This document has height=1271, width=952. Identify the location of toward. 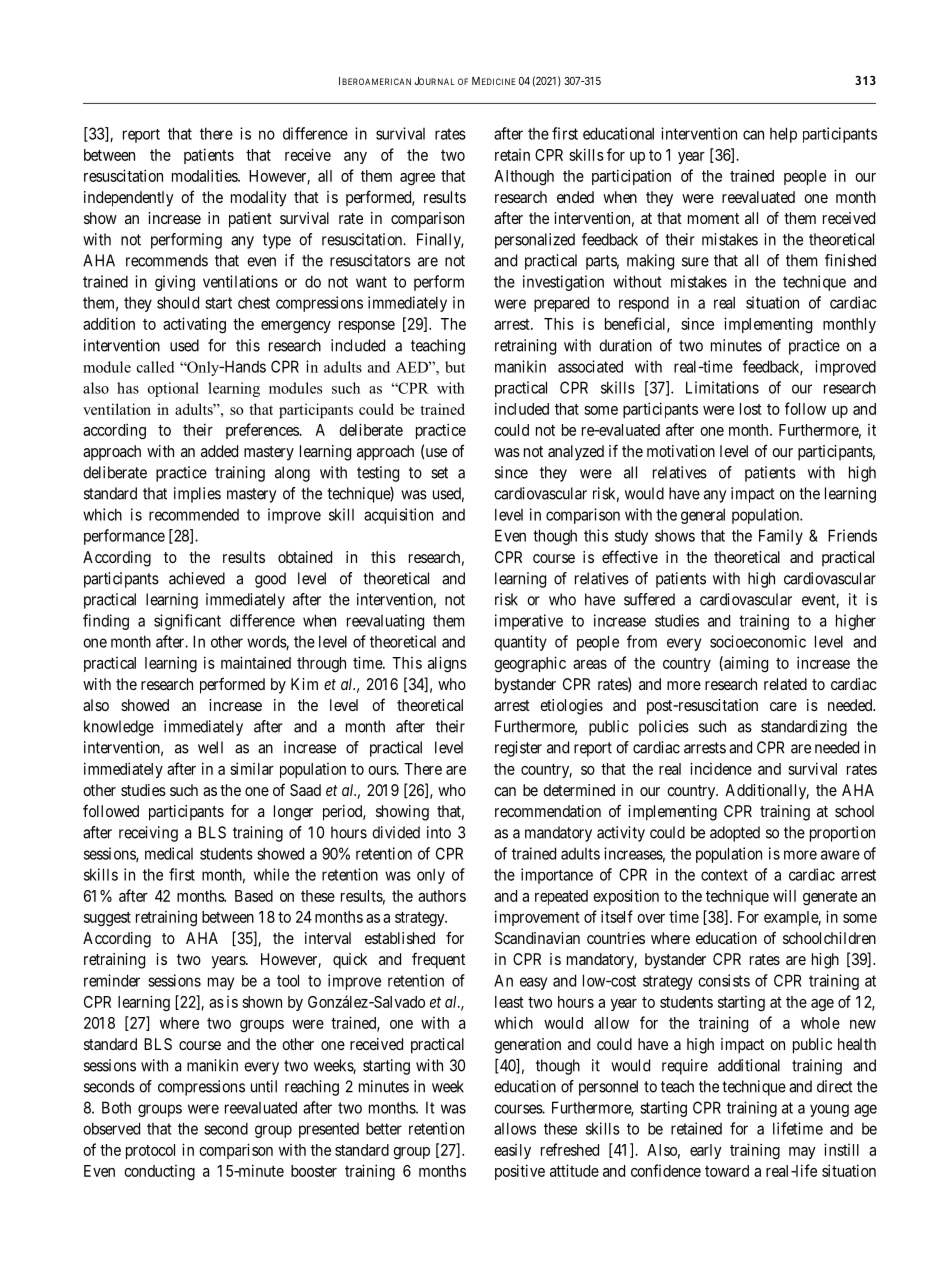
(727, 1171).
